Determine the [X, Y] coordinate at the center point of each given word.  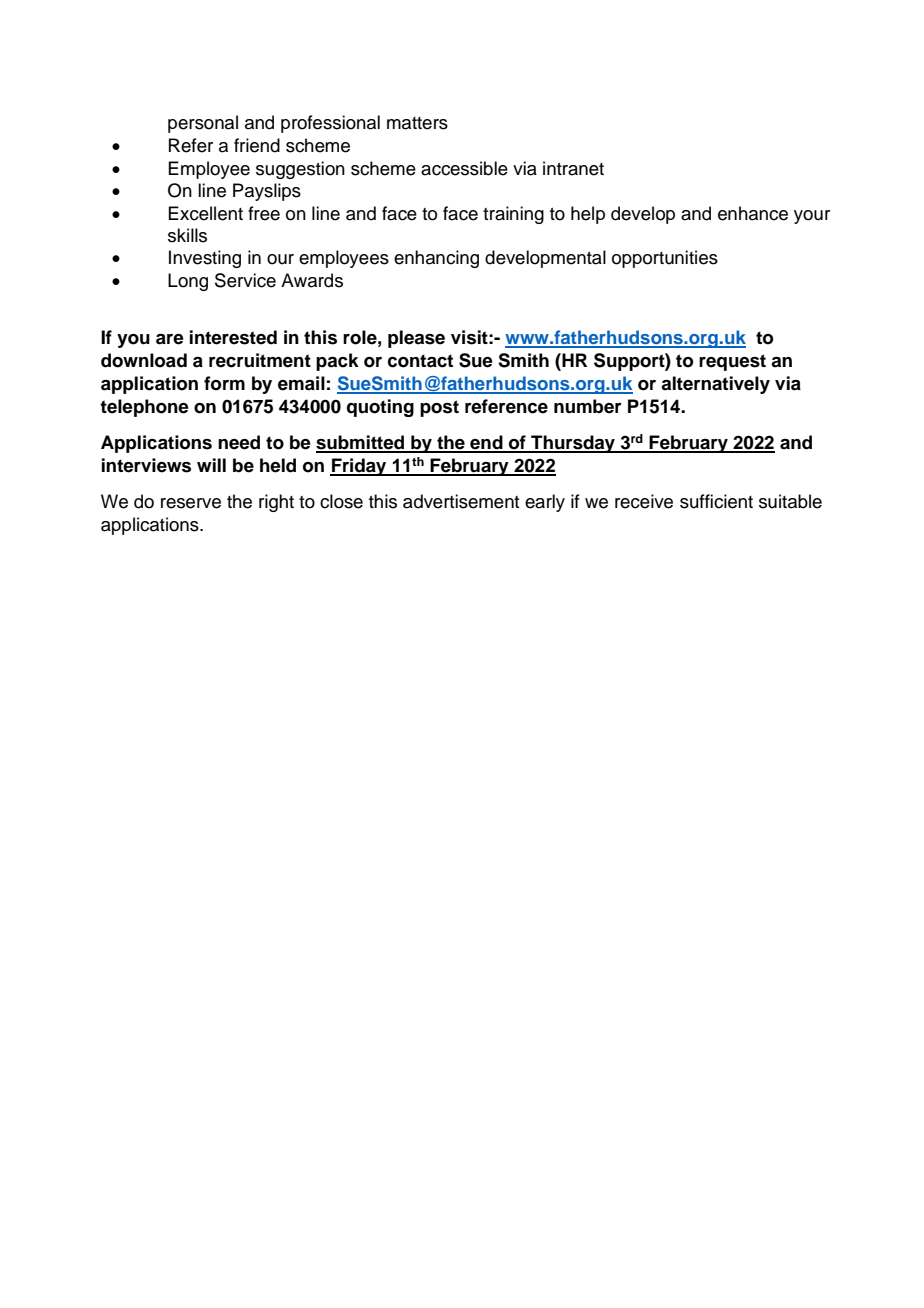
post [439, 408]
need [239, 442]
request [732, 362]
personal [203, 124]
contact [420, 361]
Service [245, 280]
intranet [573, 168]
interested [233, 337]
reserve [191, 503]
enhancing [436, 259]
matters [417, 123]
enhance [753, 213]
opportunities [665, 259]
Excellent [205, 213]
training [513, 215]
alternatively [715, 385]
